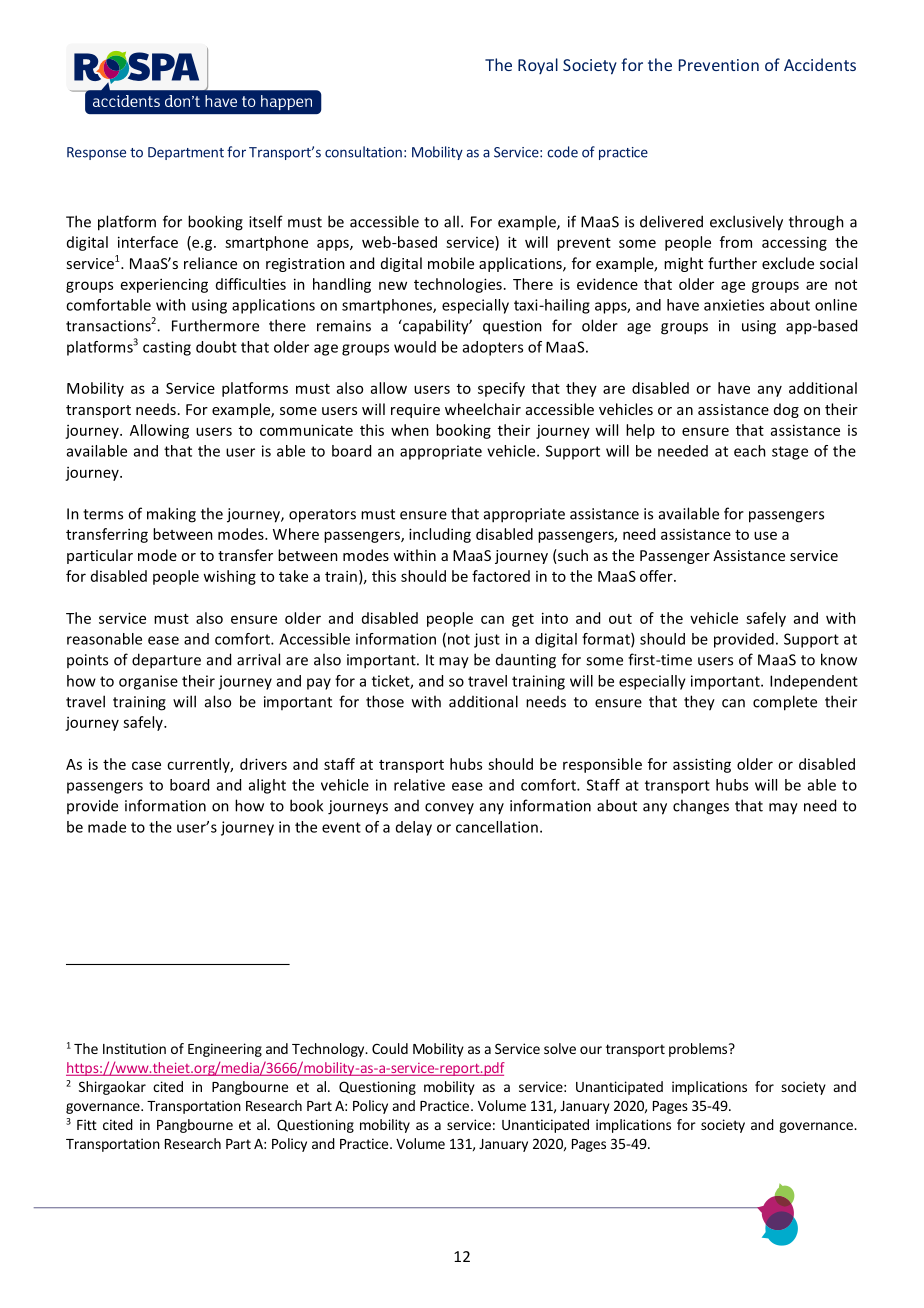 The image size is (924, 1308). Describe the element at coordinates (229, 577) in the screenshot. I see `wishing` at that location.
